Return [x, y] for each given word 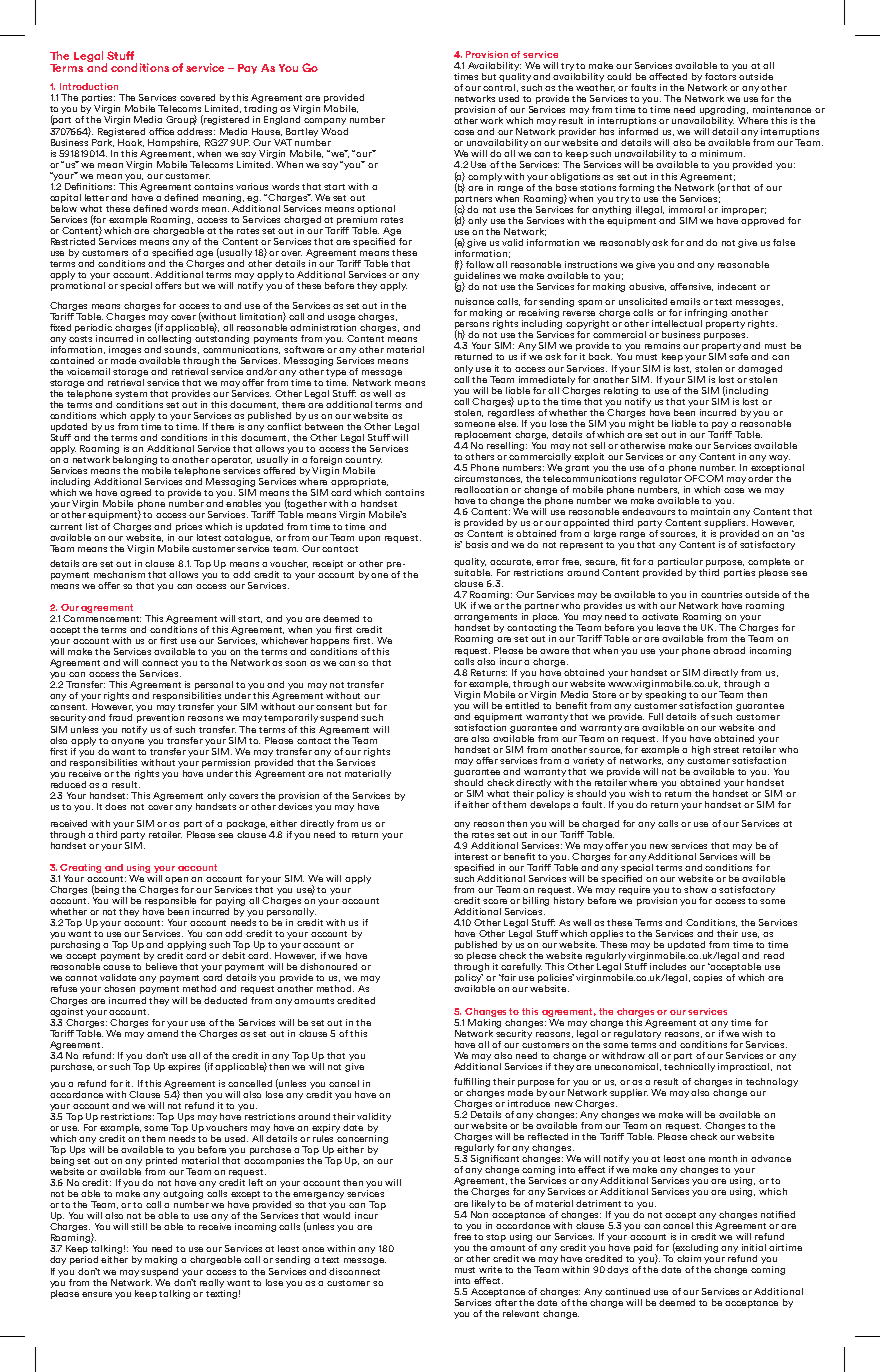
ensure [97, 1294]
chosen [119, 988]
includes [668, 966]
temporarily [292, 718]
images [125, 350]
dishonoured [328, 966]
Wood [334, 131]
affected [668, 76]
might [641, 423]
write [490, 1269]
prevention [160, 718]
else [507, 422]
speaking [665, 694]
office [161, 131]
